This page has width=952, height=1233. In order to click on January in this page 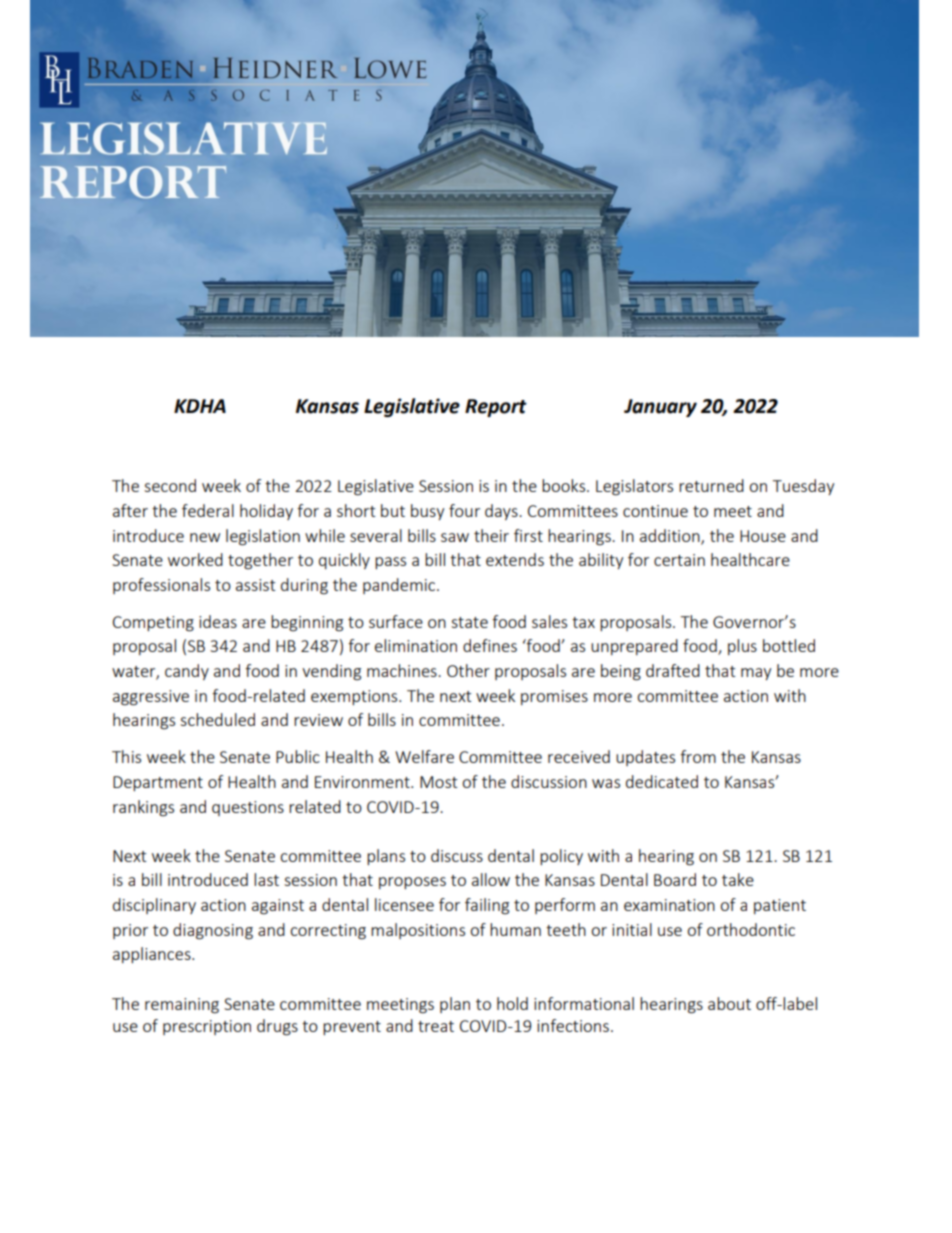, I will do `click(660, 408)`.
